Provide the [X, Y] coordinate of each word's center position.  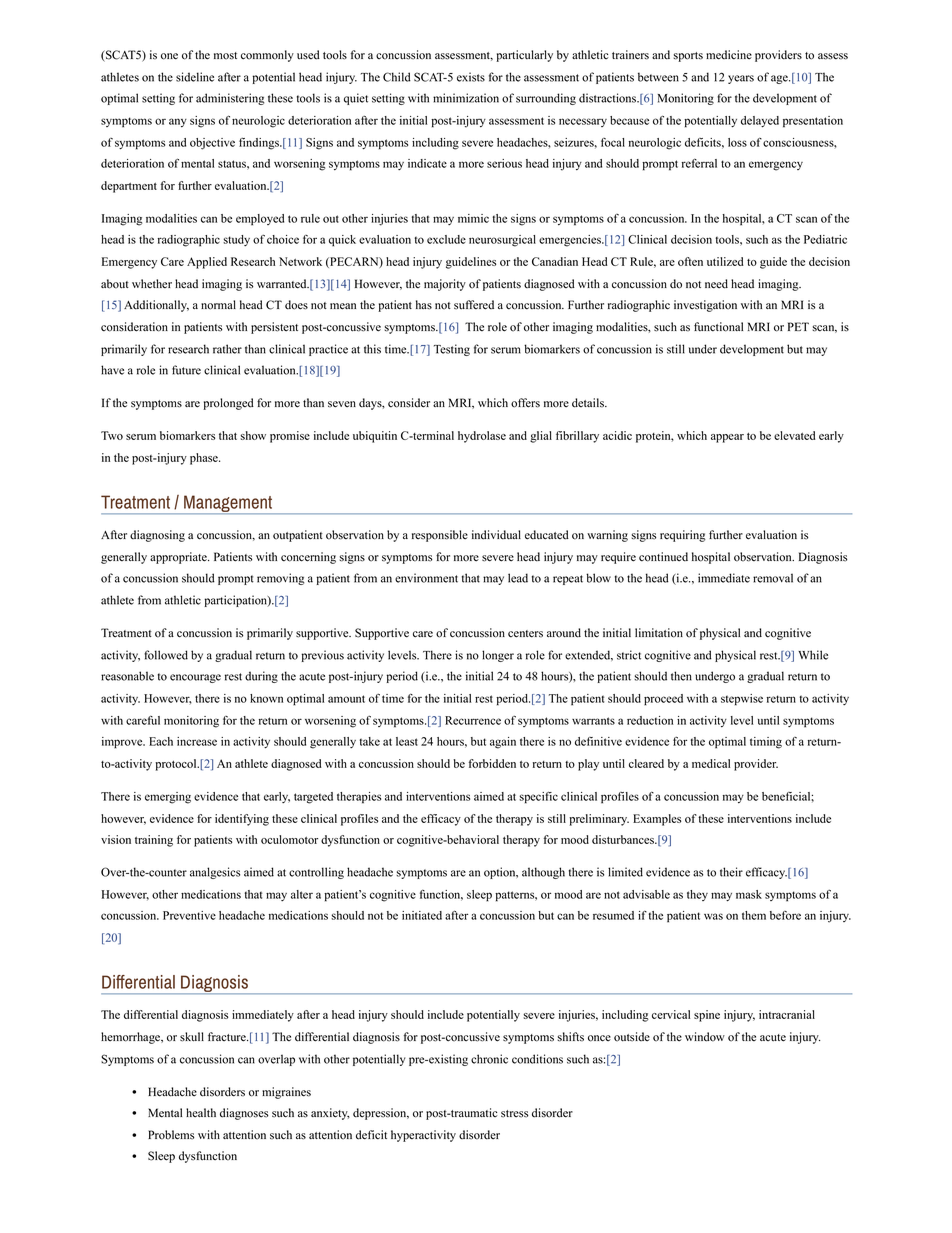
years [741, 79]
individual [496, 535]
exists [471, 77]
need [716, 284]
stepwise [742, 700]
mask [749, 894]
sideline [195, 77]
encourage [195, 678]
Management [228, 504]
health [201, 1113]
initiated [422, 915]
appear [727, 438]
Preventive [189, 915]
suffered [474, 305]
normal [218, 305]
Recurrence [473, 720]
